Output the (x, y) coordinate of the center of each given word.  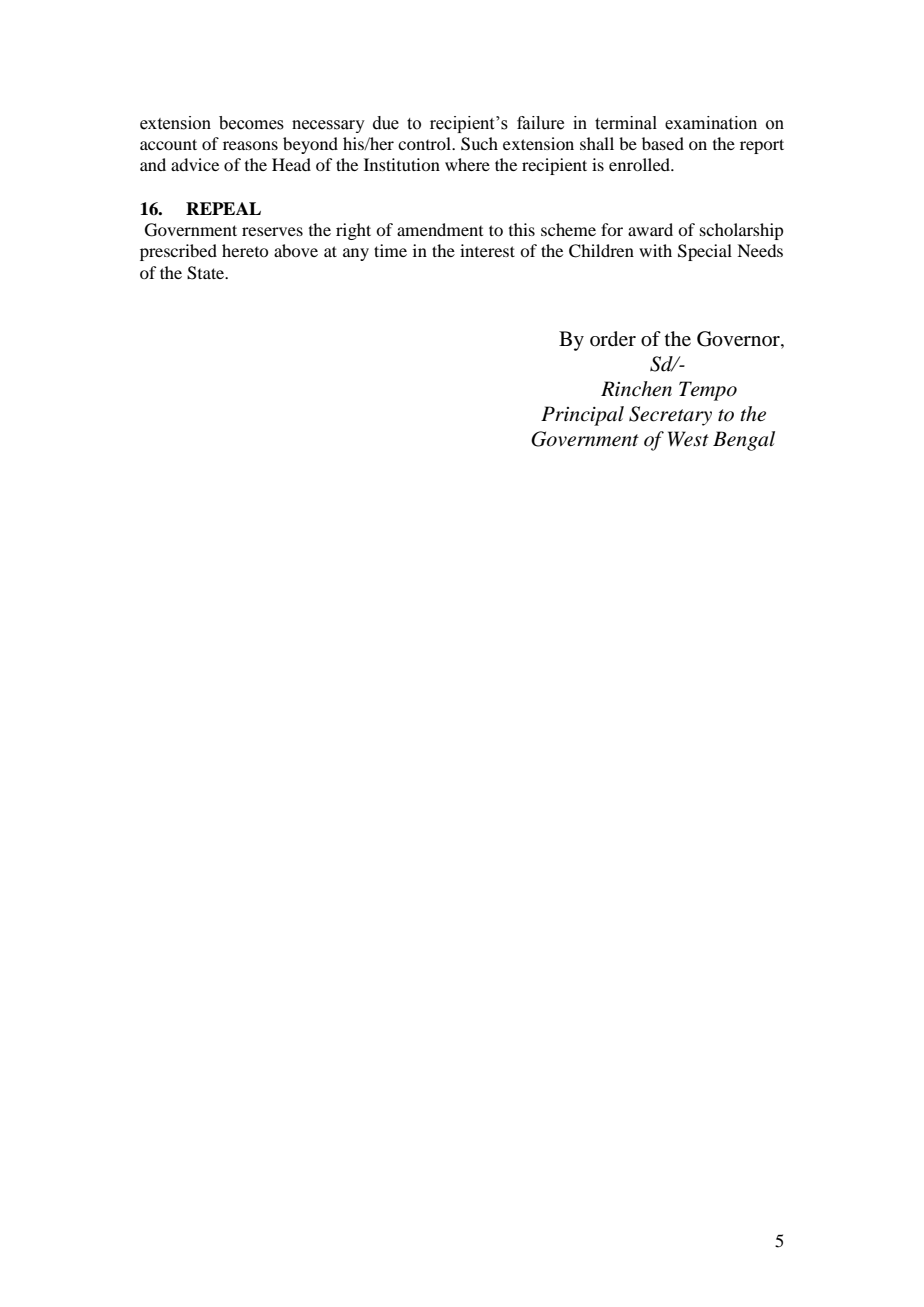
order (613, 339)
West (688, 439)
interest (487, 250)
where (467, 164)
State (207, 273)
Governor (739, 340)
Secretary (670, 416)
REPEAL (223, 208)
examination (711, 123)
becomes (251, 123)
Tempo (708, 391)
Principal (582, 416)
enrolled (641, 164)
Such (479, 144)
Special (705, 252)
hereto (245, 250)
